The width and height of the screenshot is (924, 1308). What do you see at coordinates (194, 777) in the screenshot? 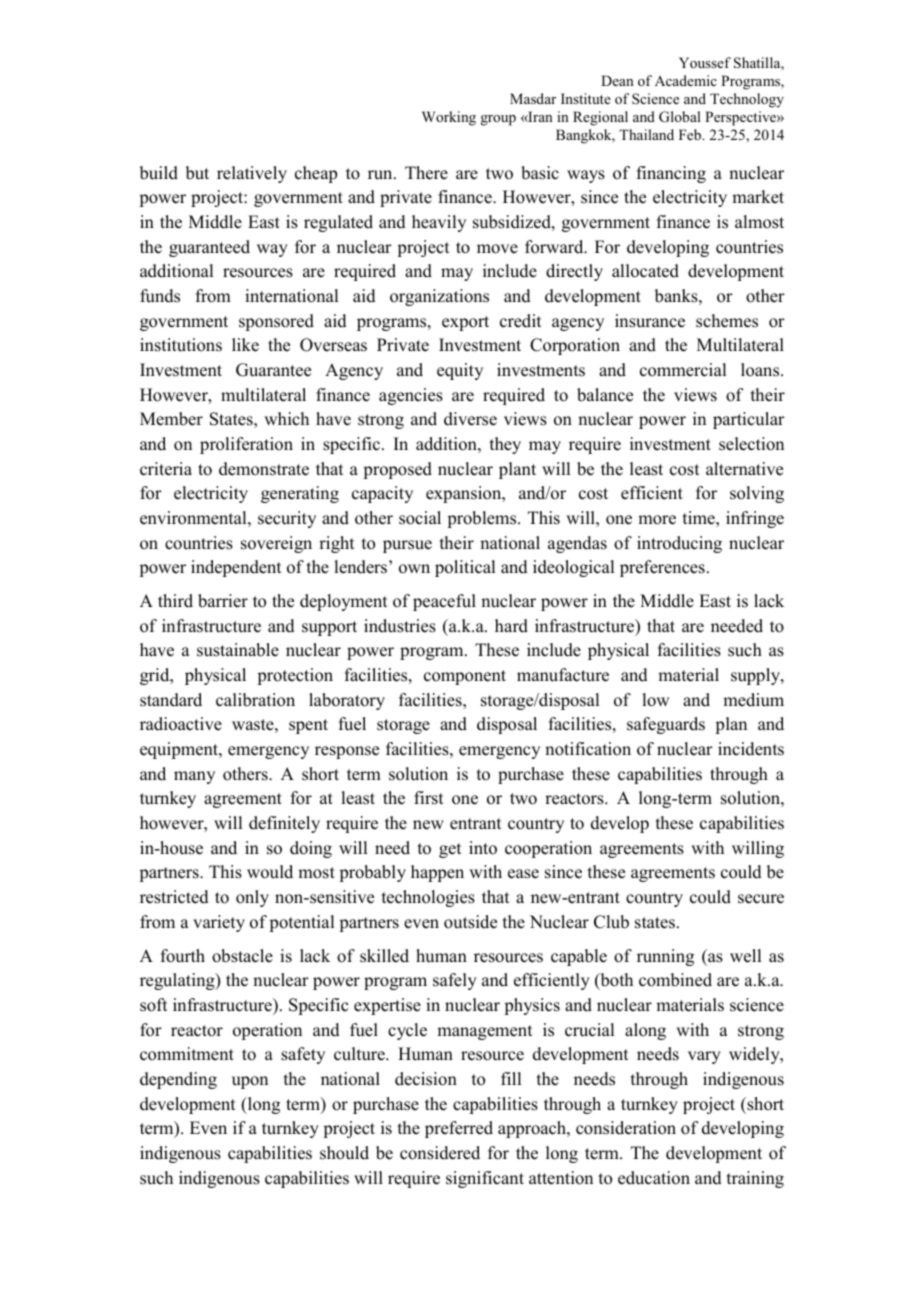
I see `many` at bounding box center [194, 777].
